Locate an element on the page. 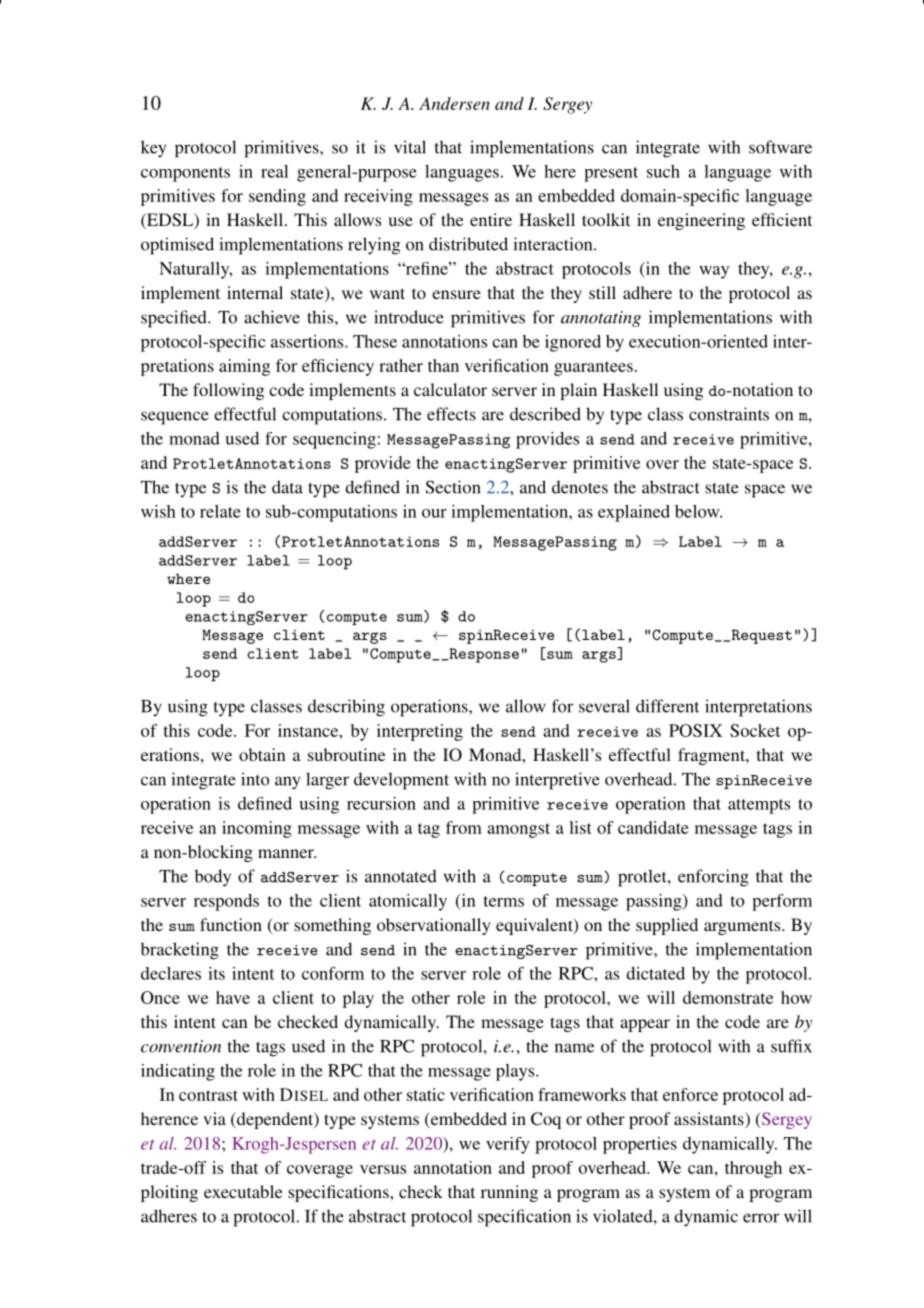 The width and height of the image is (924, 1308). below is located at coordinates (698, 511).
